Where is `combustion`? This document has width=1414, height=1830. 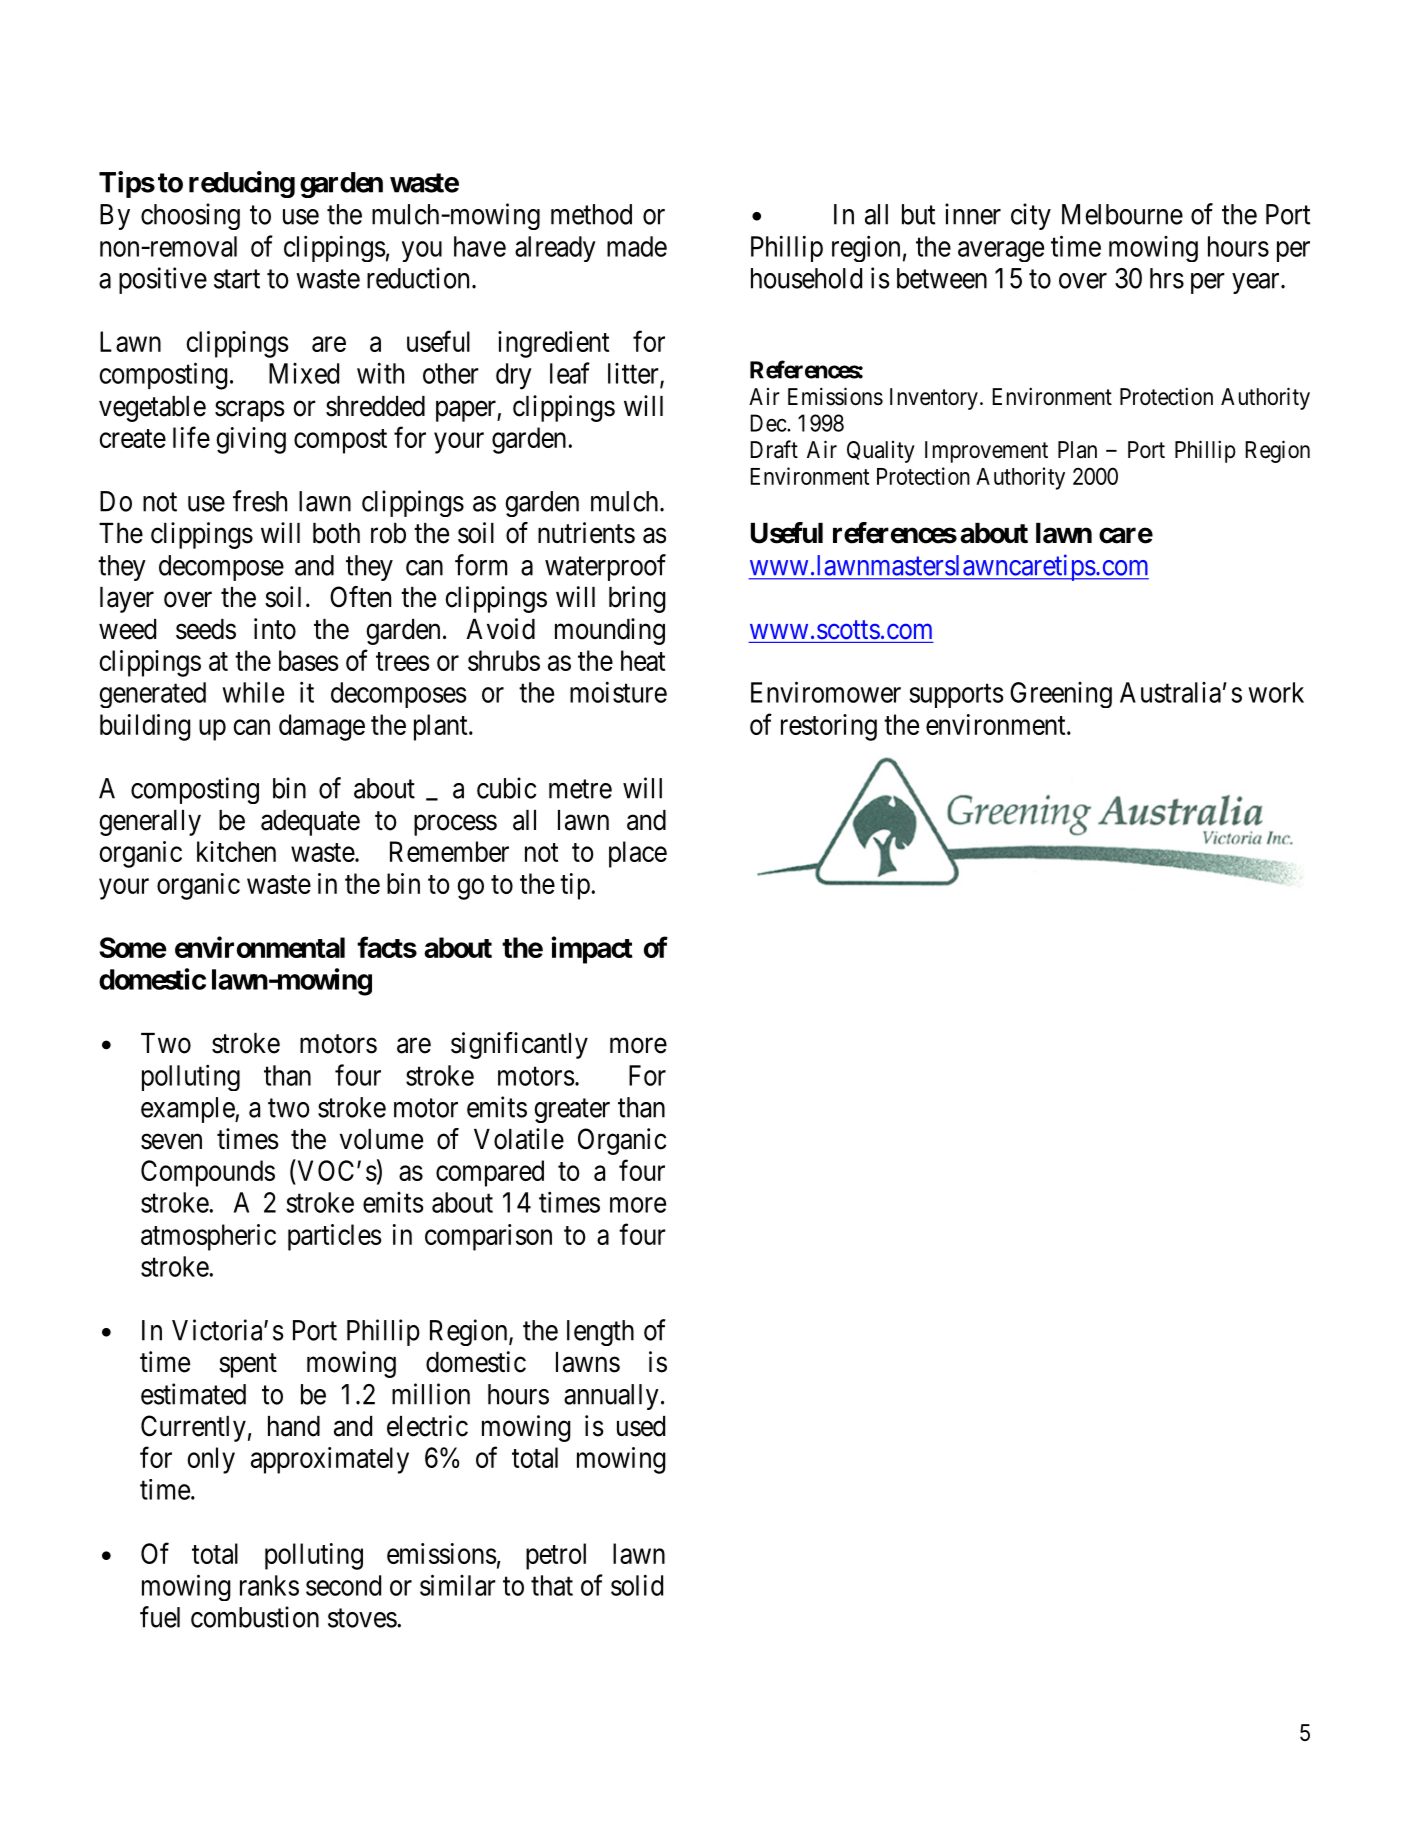
combustion is located at coordinates (255, 1617).
